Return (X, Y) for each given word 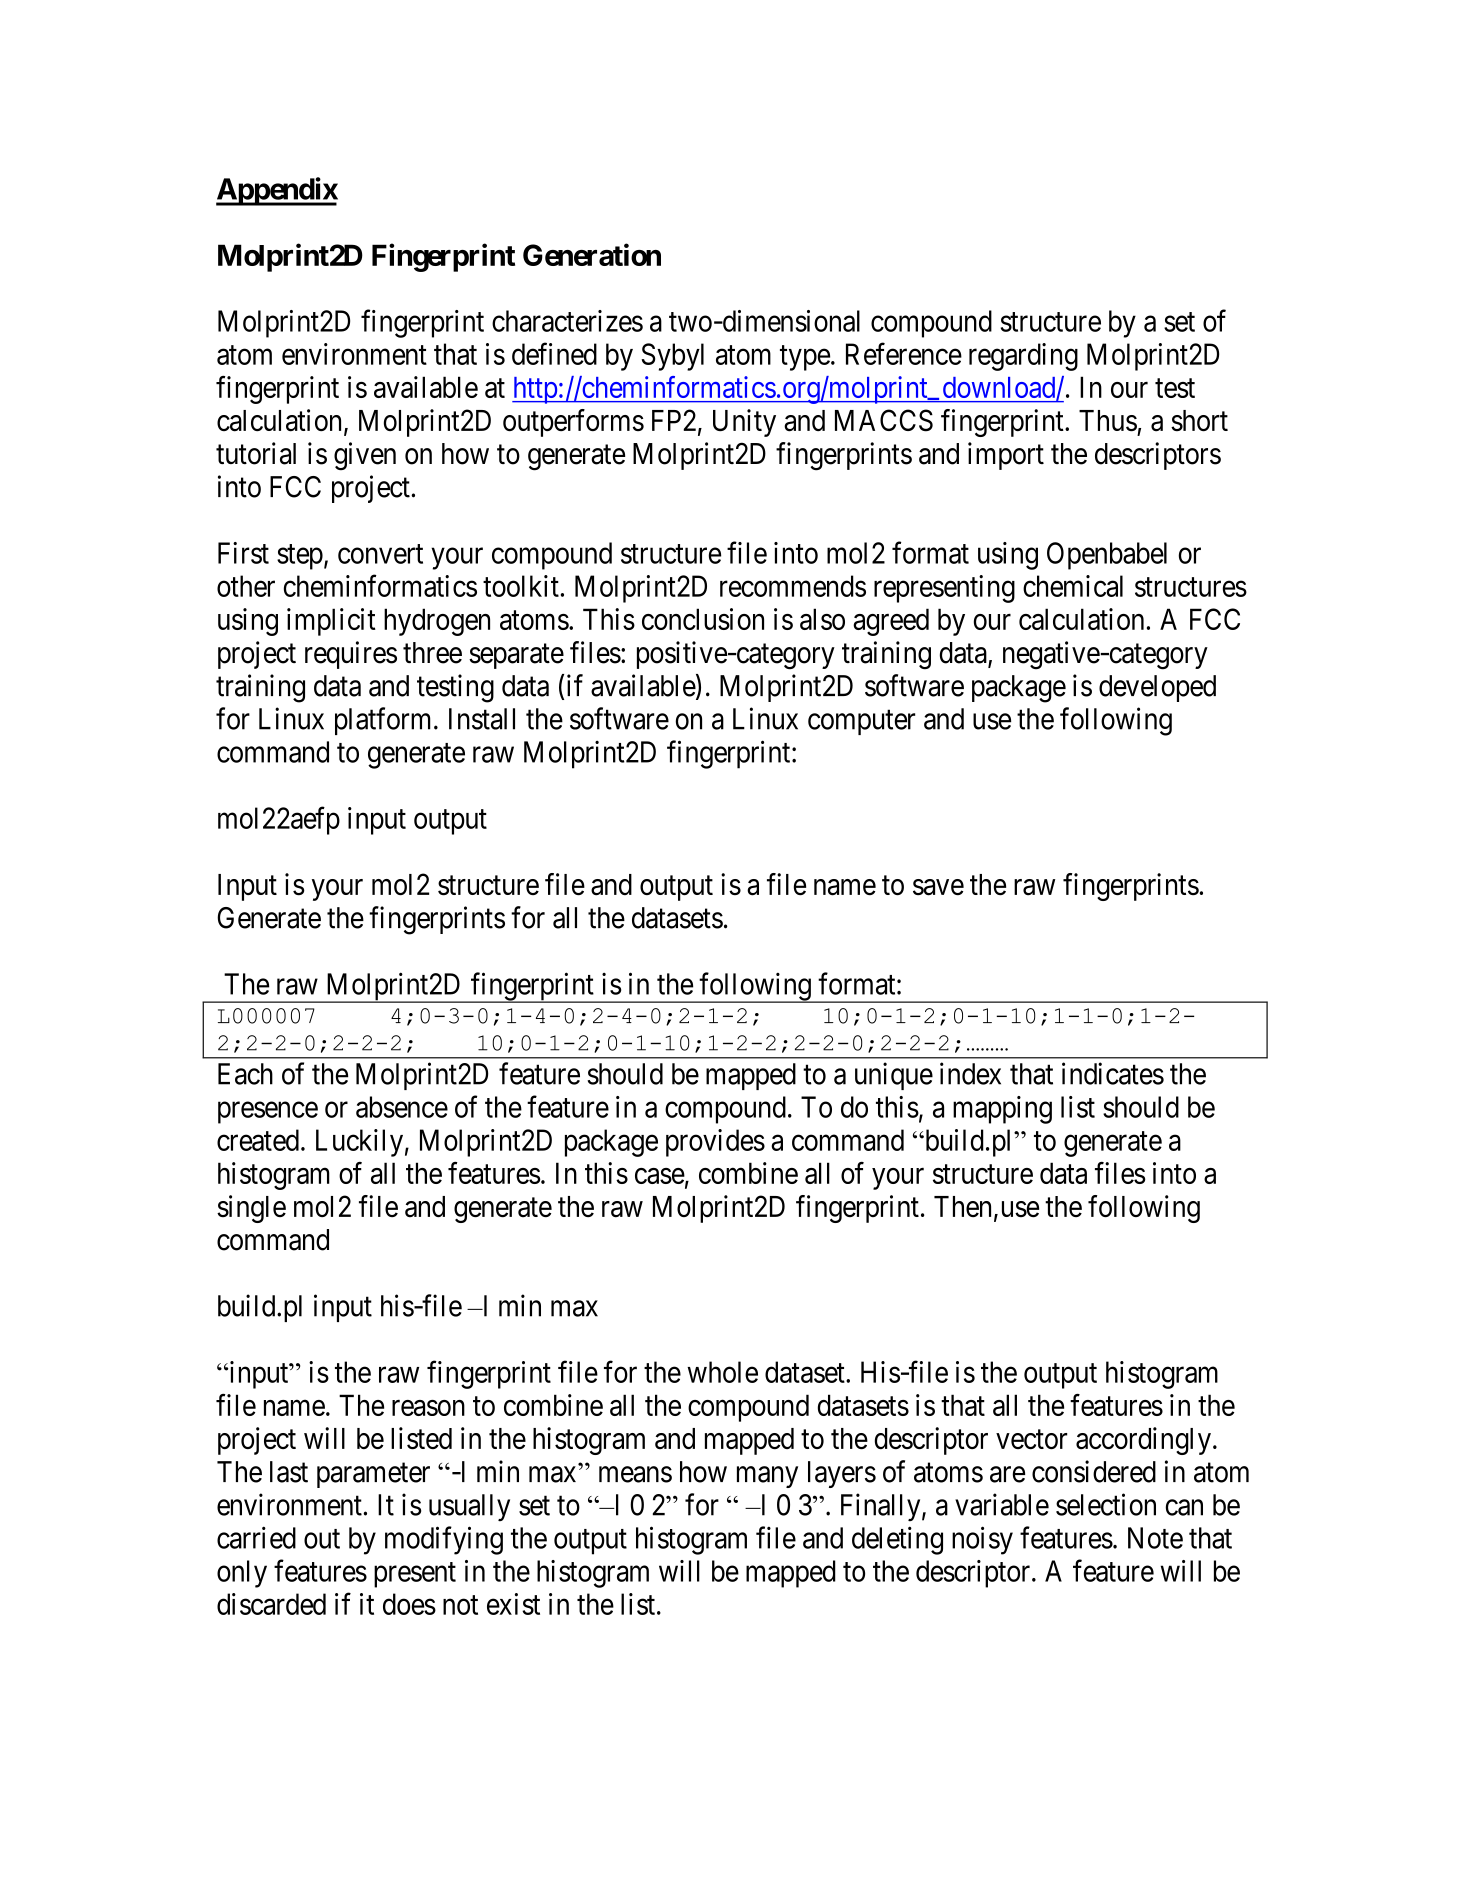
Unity (744, 423)
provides (715, 1143)
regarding (1023, 357)
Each (245, 1074)
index (970, 1073)
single (251, 1209)
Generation (592, 254)
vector (1031, 1439)
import (1006, 456)
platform (385, 721)
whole (722, 1372)
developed (1157, 688)
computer (861, 722)
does (409, 1604)
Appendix (277, 191)
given (365, 456)
